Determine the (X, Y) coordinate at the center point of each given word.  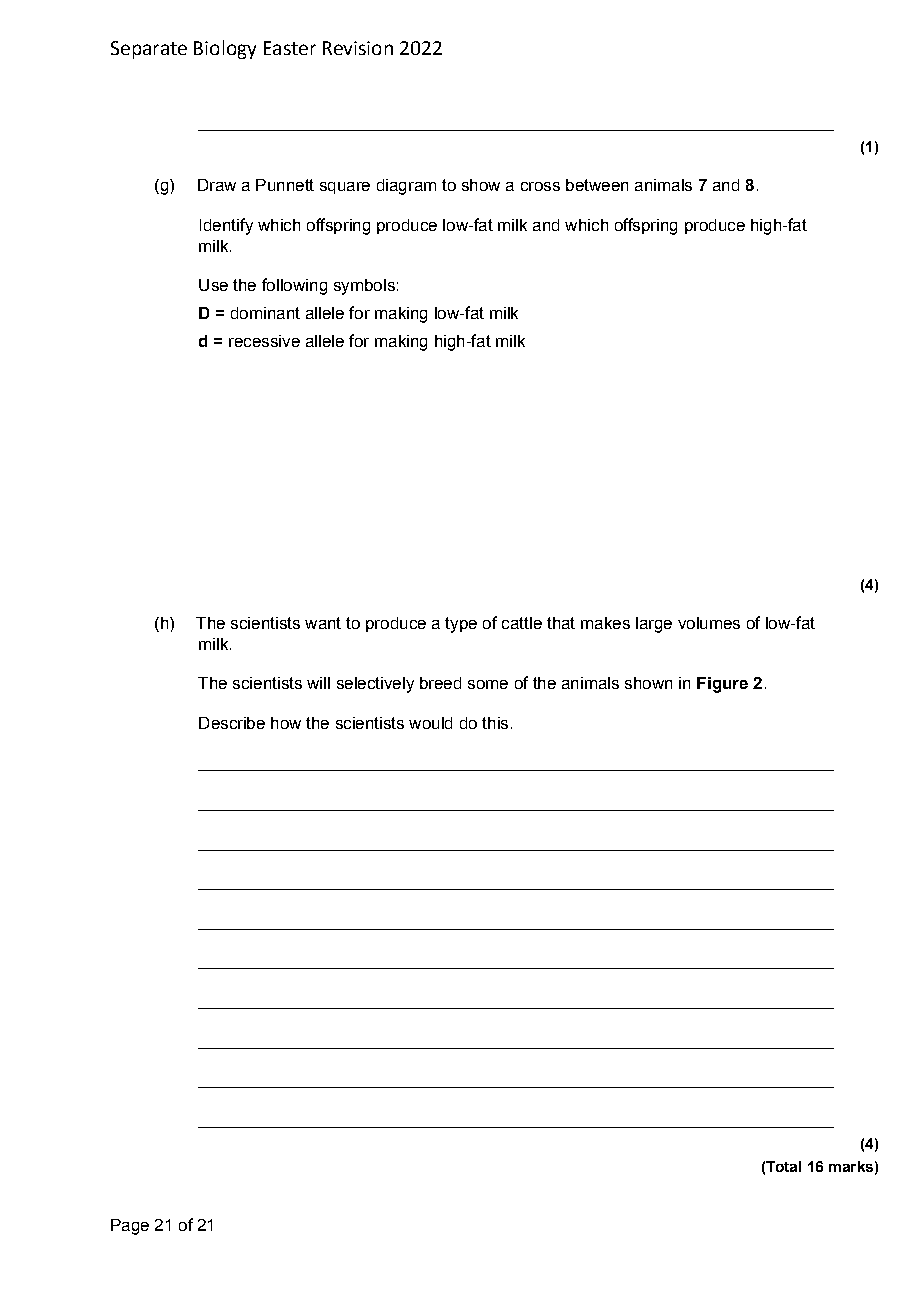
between (597, 185)
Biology (225, 49)
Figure (722, 685)
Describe (232, 723)
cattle (522, 623)
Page (130, 1227)
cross (540, 186)
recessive (264, 341)
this (495, 723)
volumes (709, 623)
